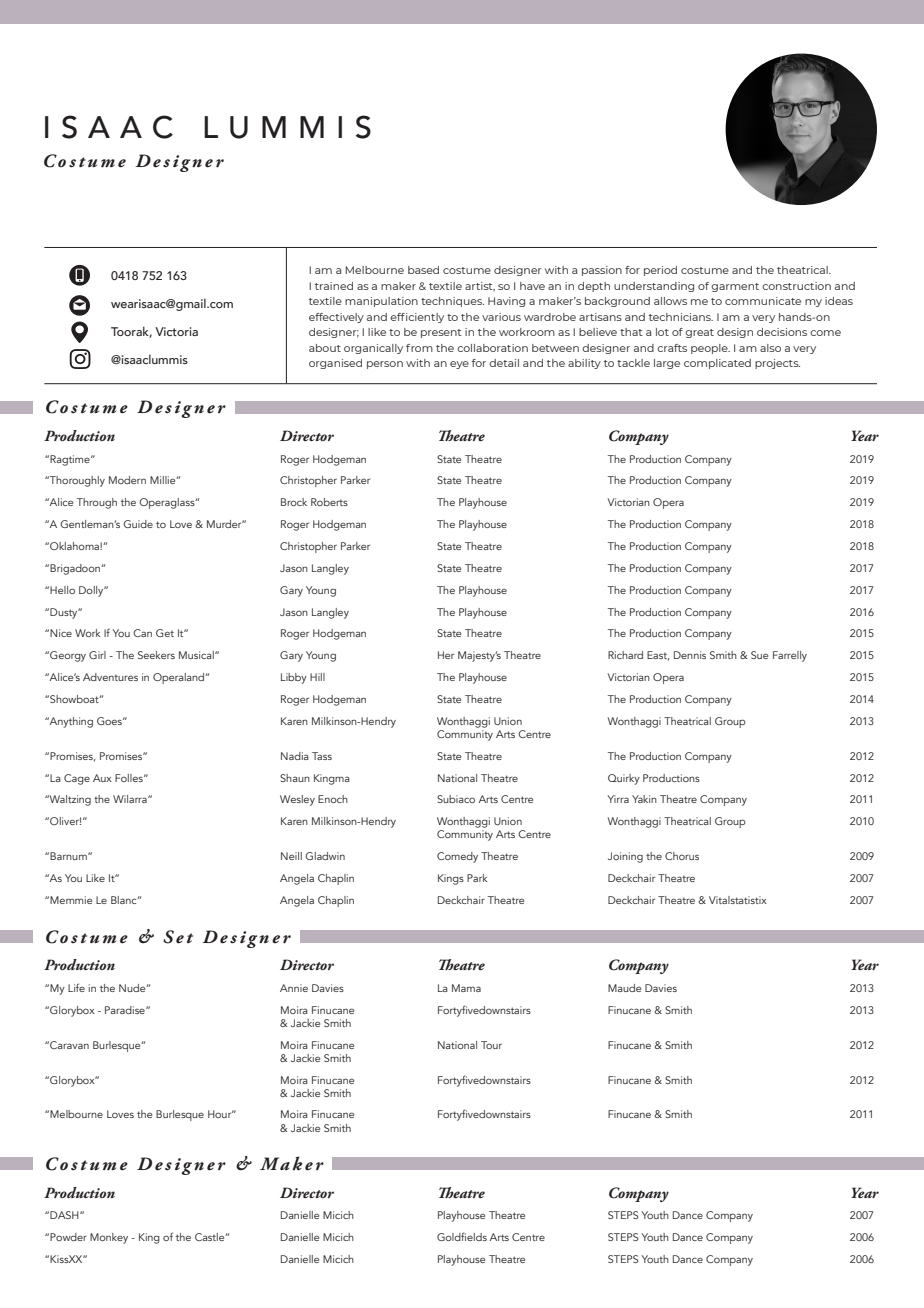  I want to click on Guide, so click(138, 524).
